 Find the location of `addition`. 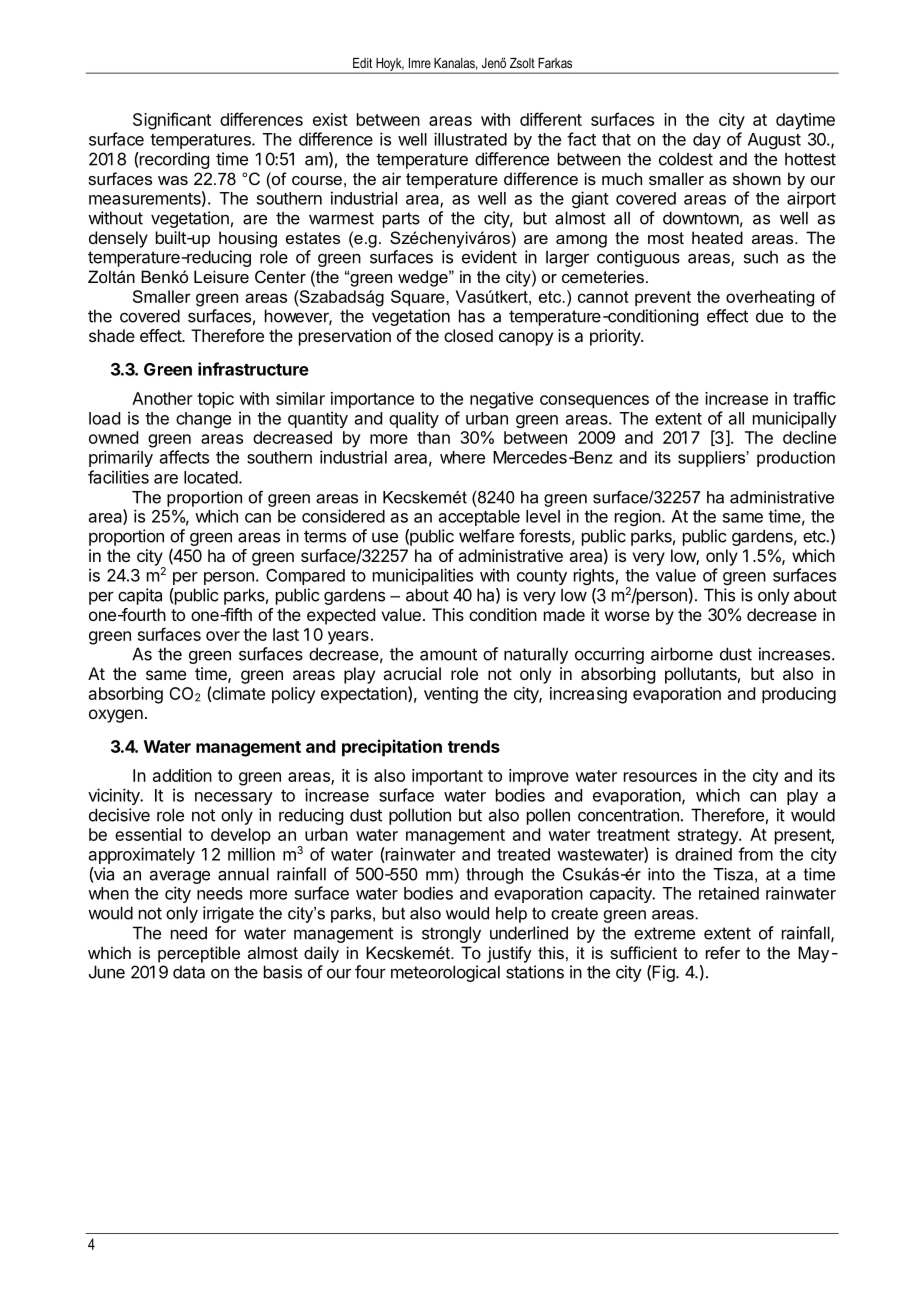

addition is located at coordinates (182, 775).
